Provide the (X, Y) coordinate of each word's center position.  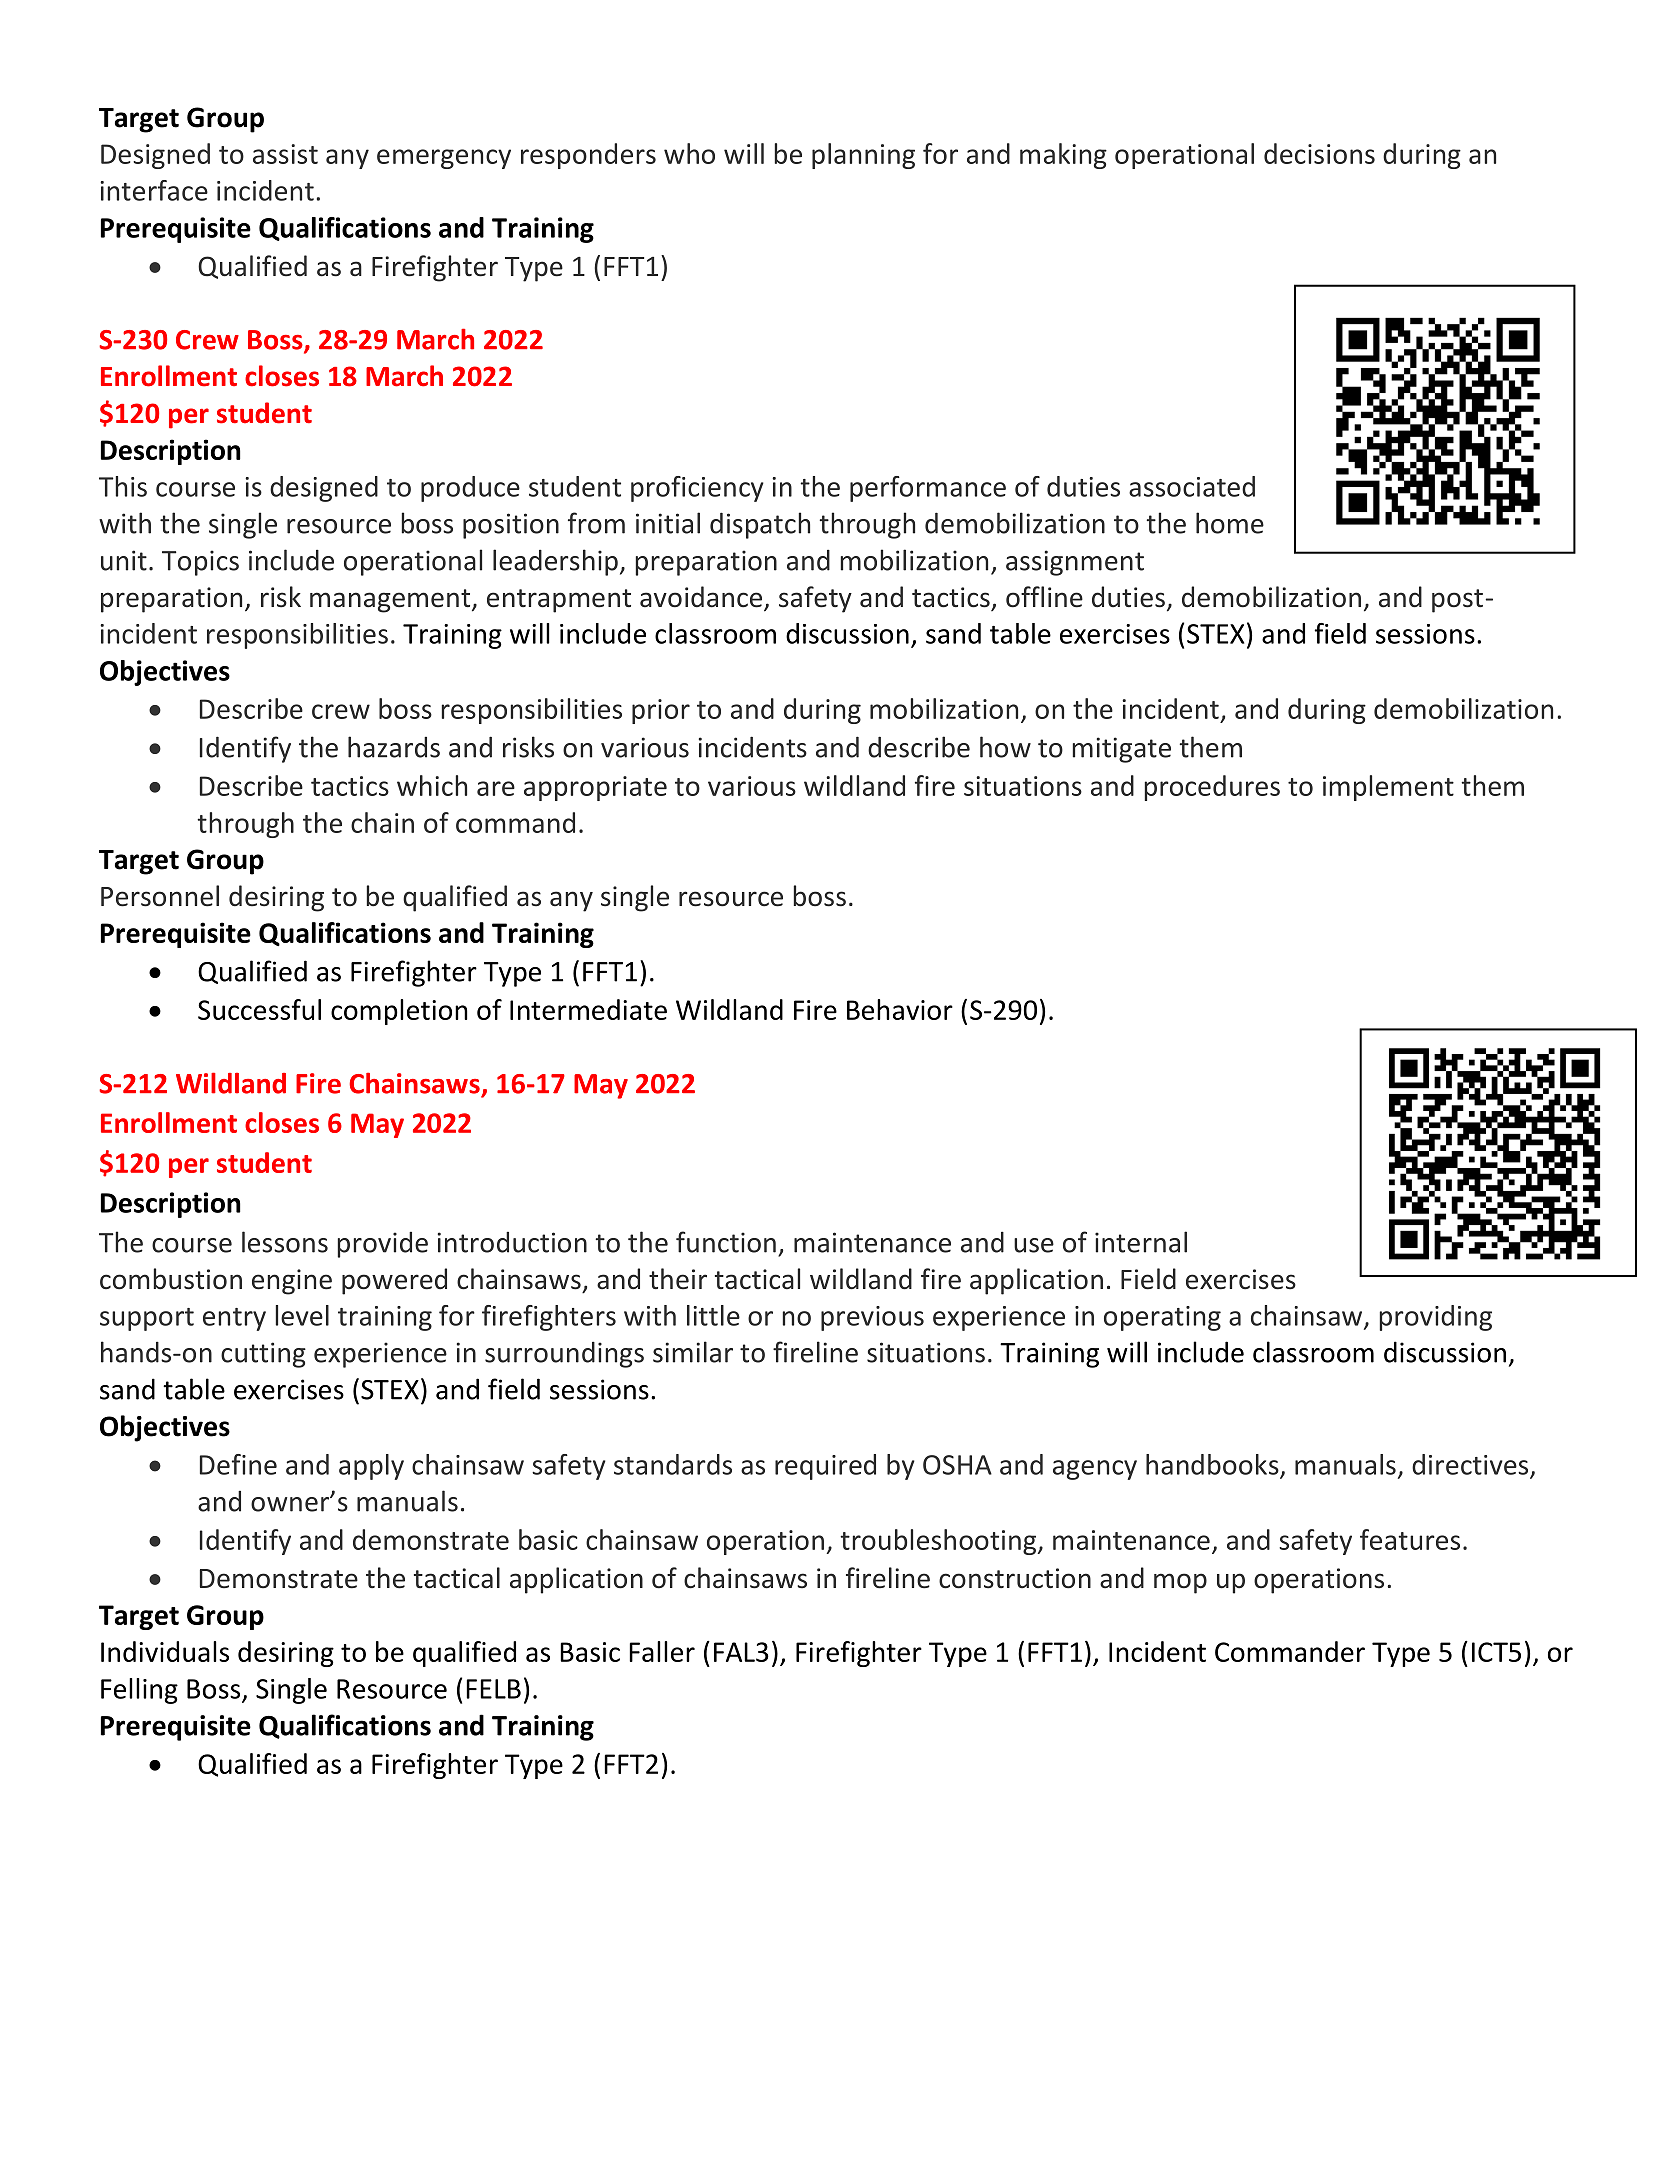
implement (1388, 788)
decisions (1319, 153)
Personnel (160, 896)
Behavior (900, 1009)
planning (863, 156)
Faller (662, 1651)
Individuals (165, 1651)
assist (285, 154)
